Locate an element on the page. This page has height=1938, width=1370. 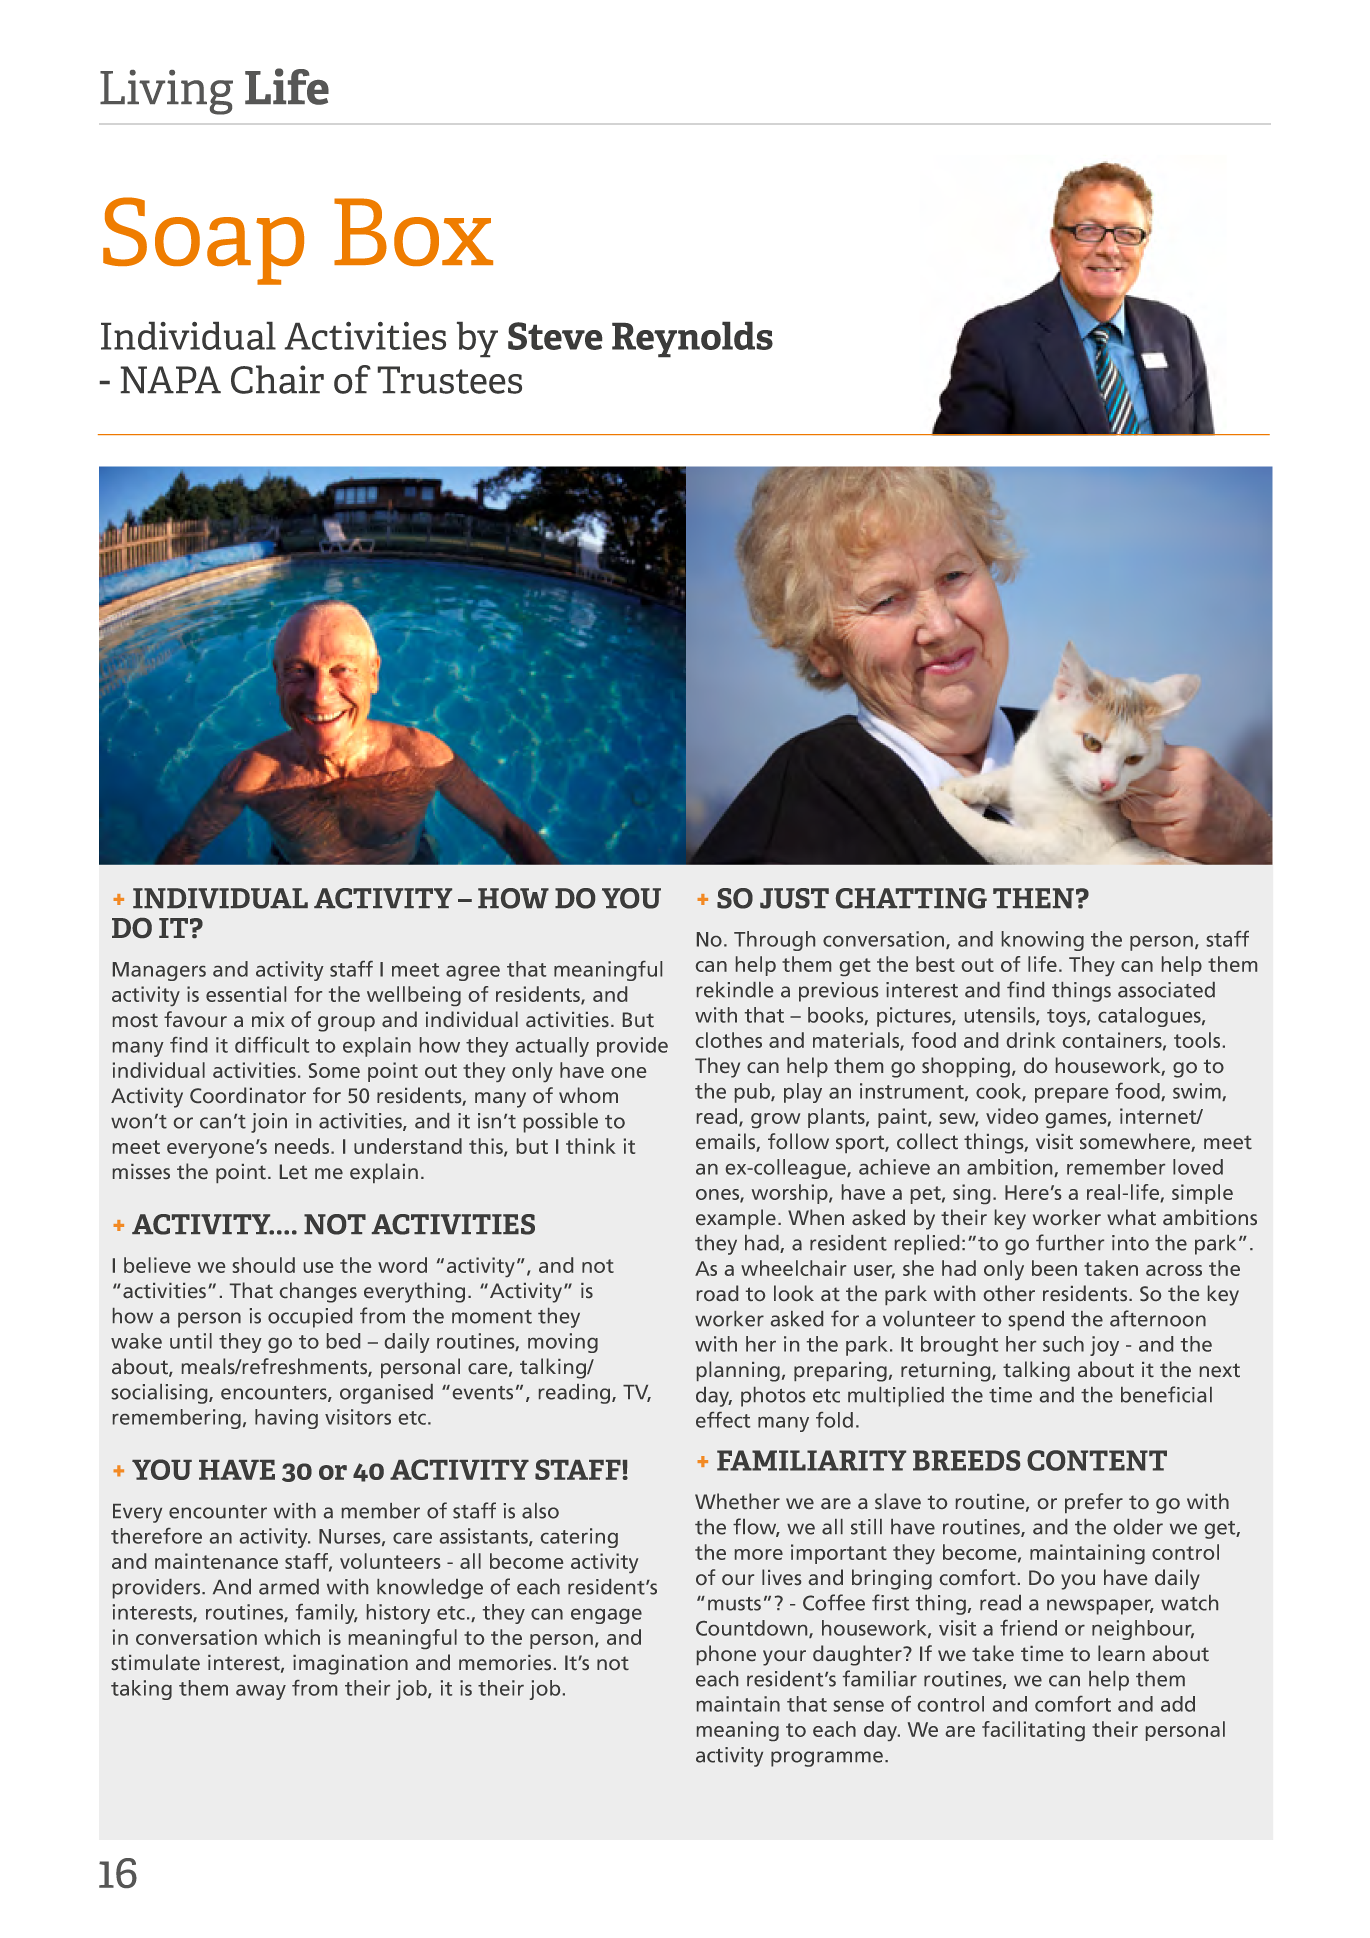
NAPA is located at coordinates (170, 380).
